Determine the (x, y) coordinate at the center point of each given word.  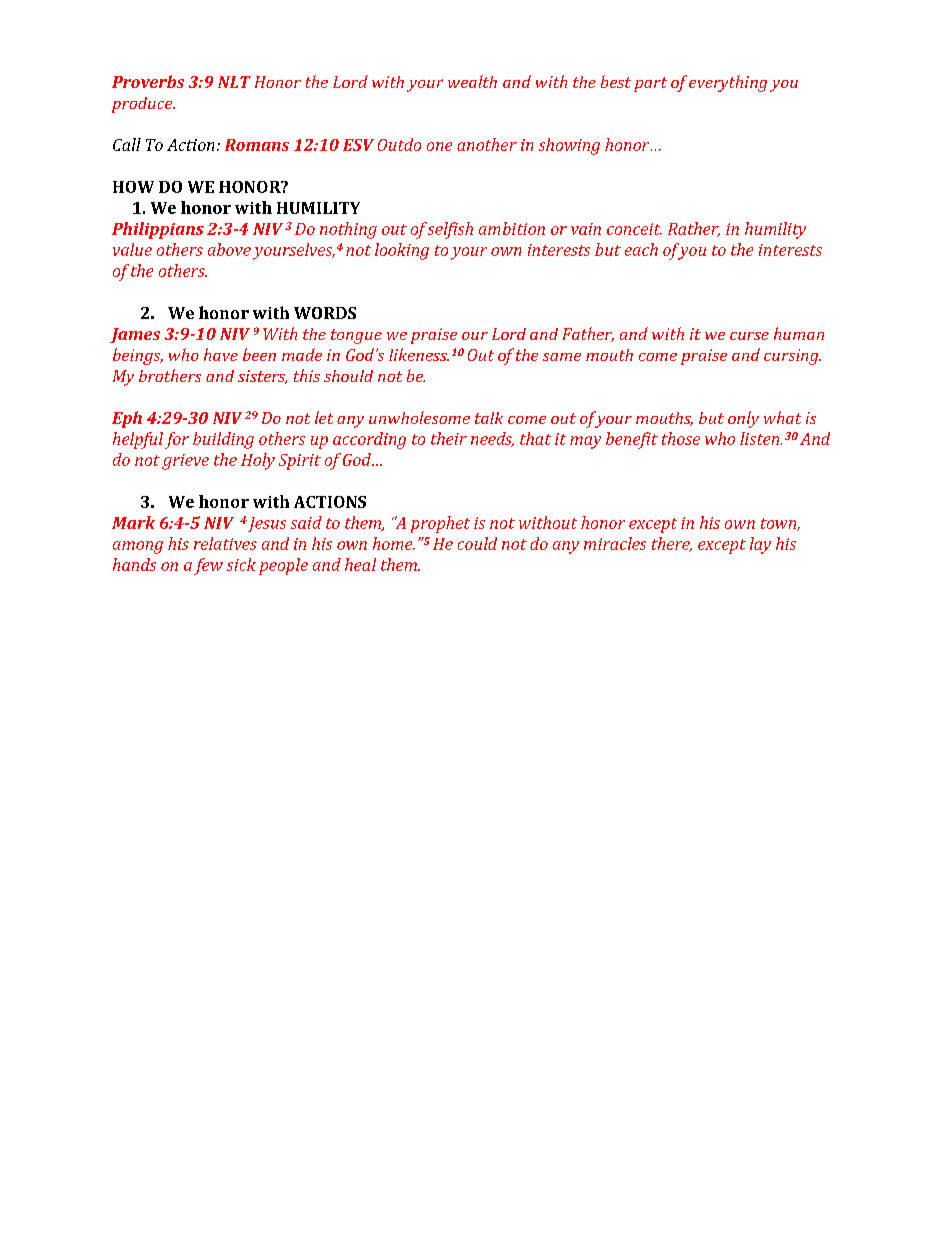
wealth (472, 81)
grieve (185, 462)
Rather (694, 229)
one (439, 146)
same (562, 357)
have (221, 354)
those (681, 438)
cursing (792, 357)
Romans (257, 145)
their (449, 438)
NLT (234, 82)
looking (402, 251)
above (229, 249)
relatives (225, 543)
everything (728, 83)
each (641, 249)
